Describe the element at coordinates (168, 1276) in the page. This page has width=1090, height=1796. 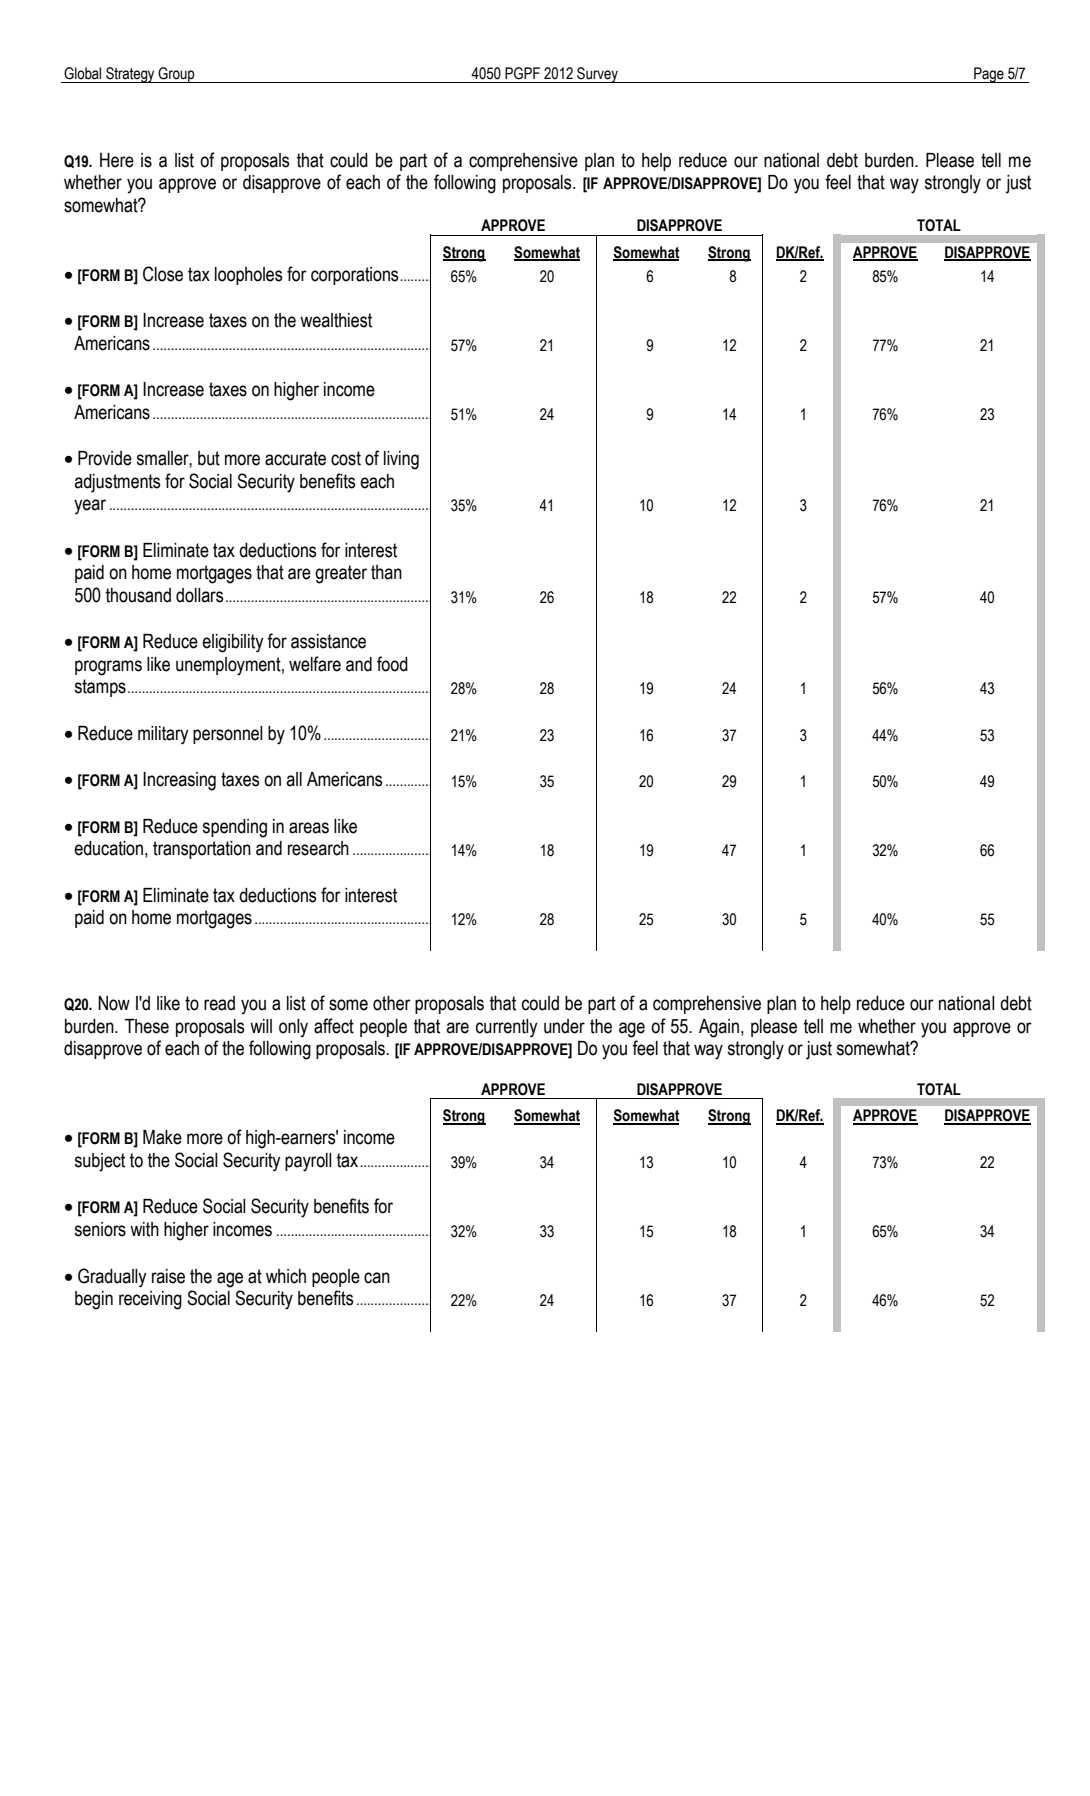
I see `raise` at that location.
